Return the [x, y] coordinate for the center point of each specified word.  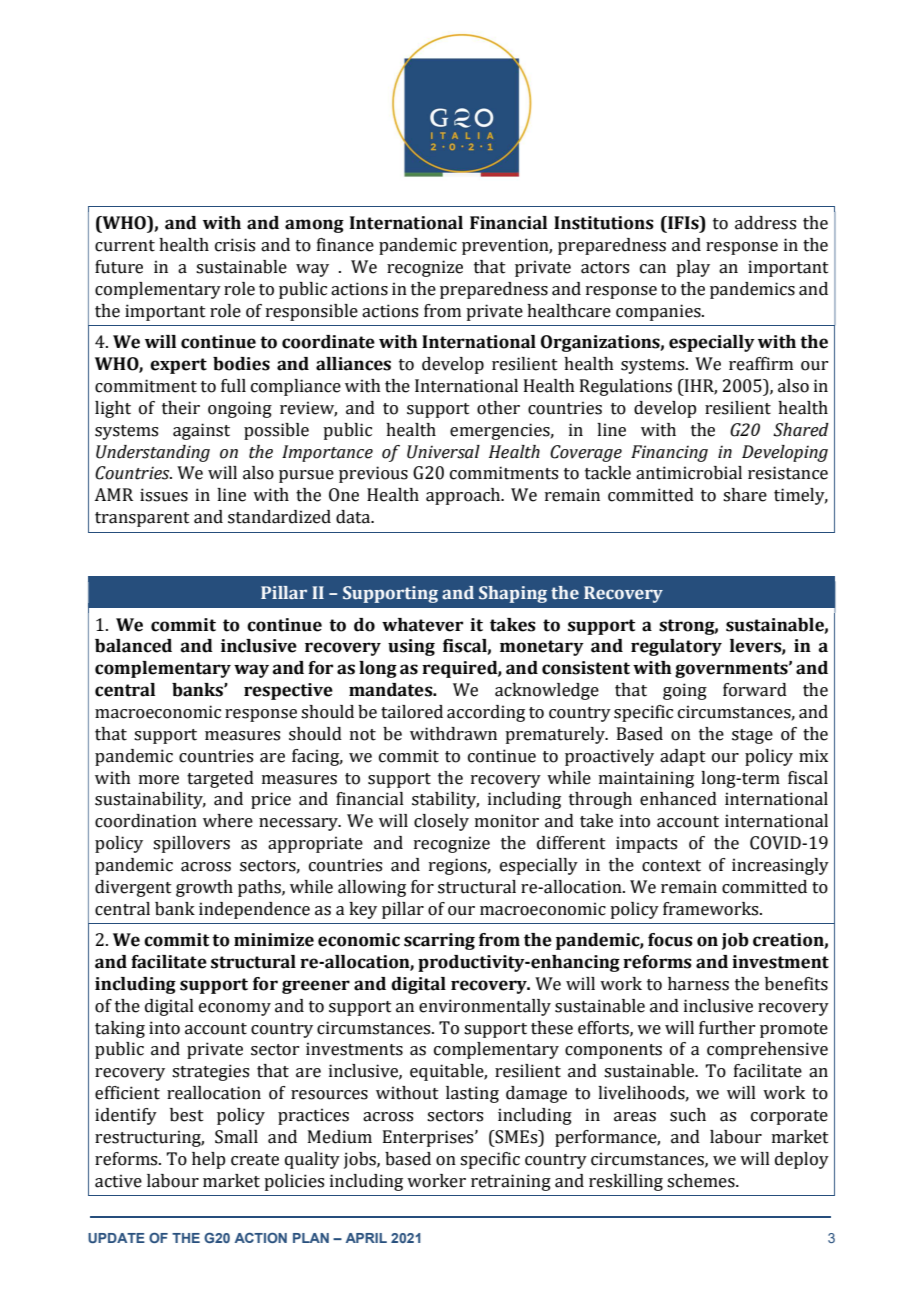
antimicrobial [689, 473]
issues [164, 495]
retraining [511, 1182]
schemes [702, 1181]
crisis [235, 245]
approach [464, 496]
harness [698, 984]
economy [235, 1009]
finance [345, 245]
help [208, 1160]
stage [752, 736]
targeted [220, 779]
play [693, 268]
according [486, 713]
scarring [439, 941]
